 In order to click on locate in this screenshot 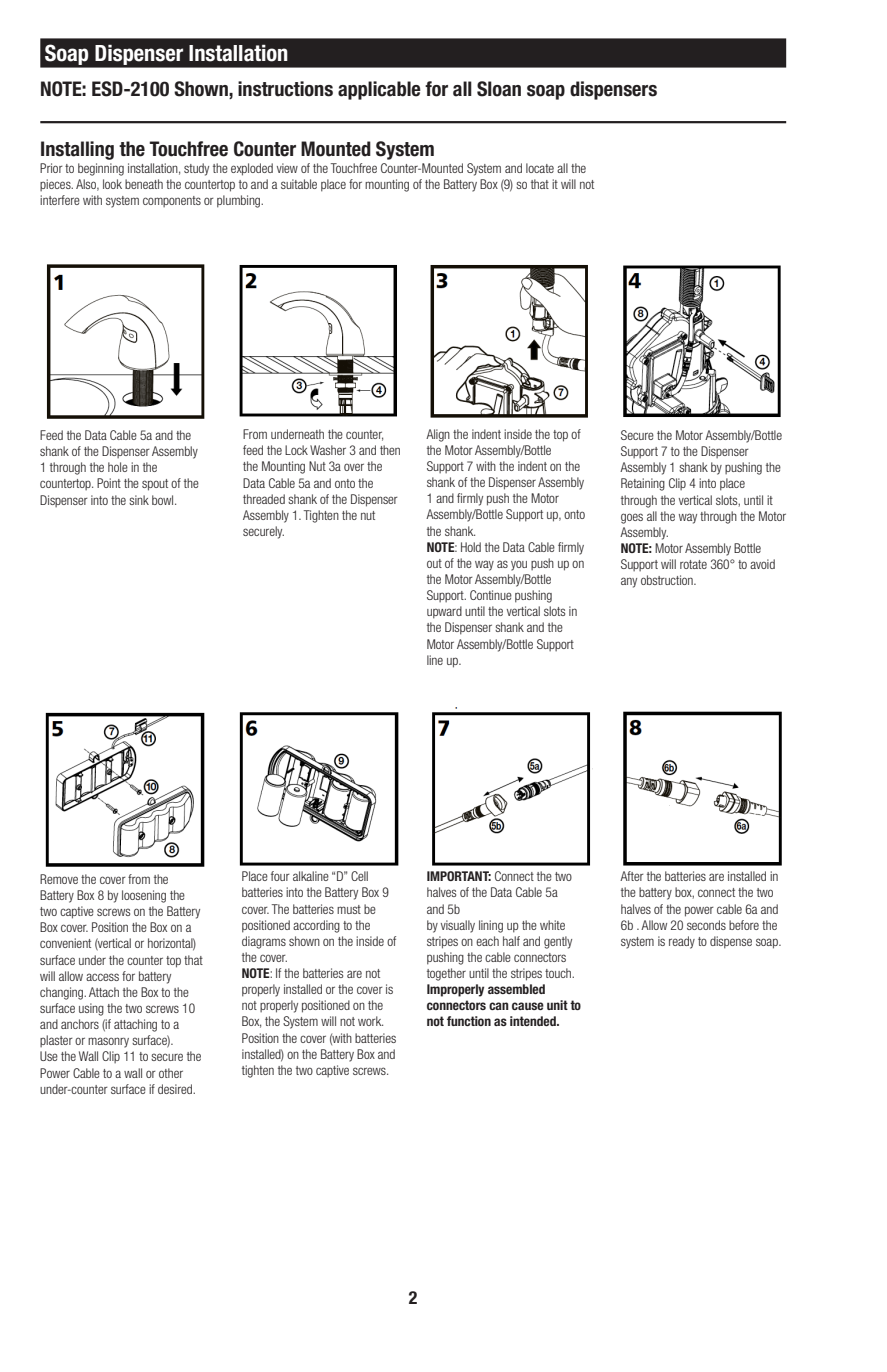, I will do `click(540, 168)`.
